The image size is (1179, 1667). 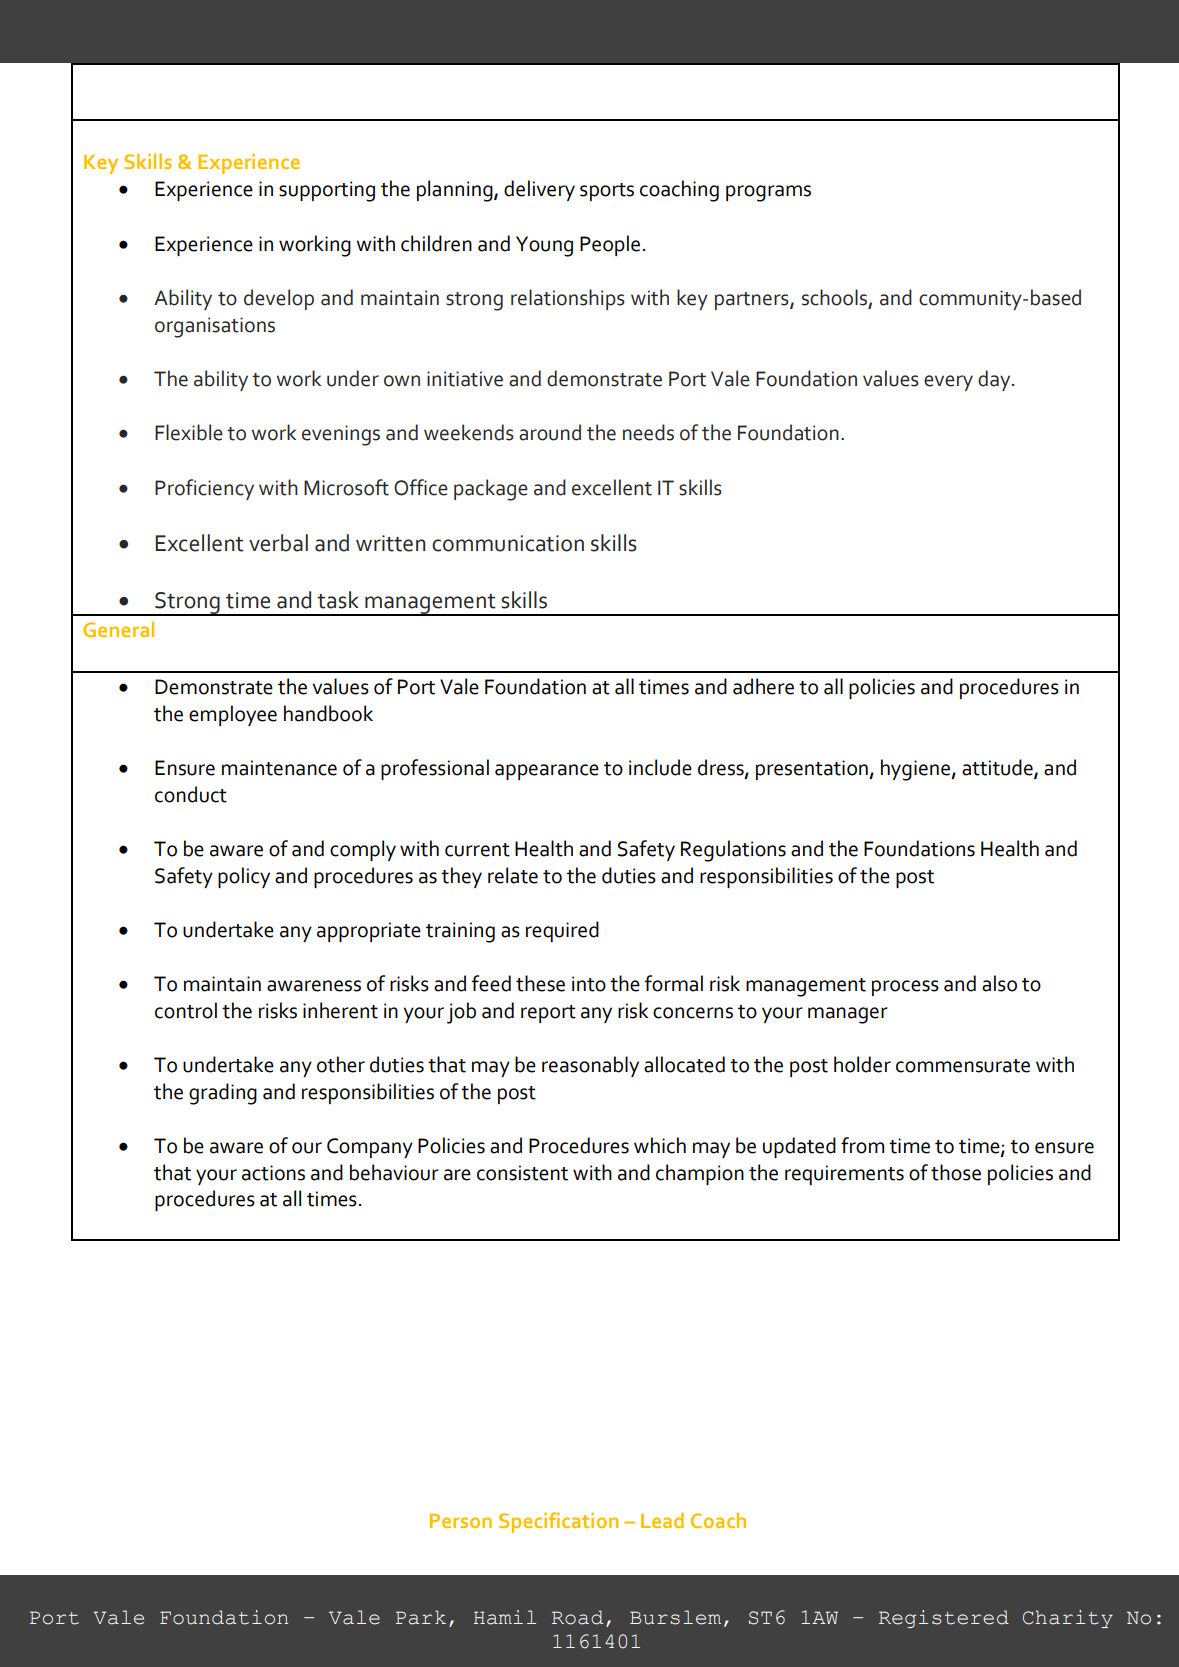 I want to click on attitude, so click(x=998, y=768).
